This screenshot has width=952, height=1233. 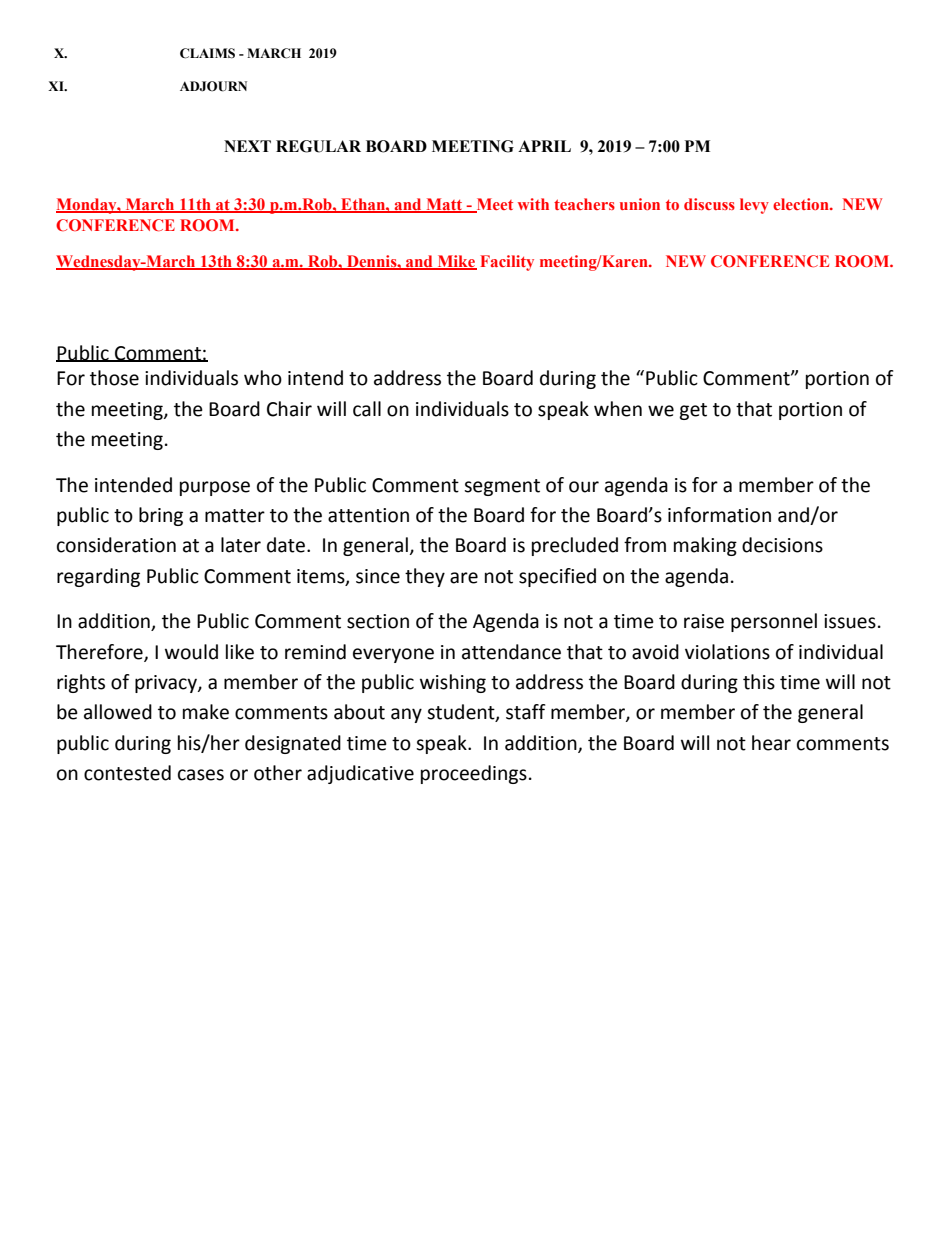 What do you see at coordinates (201, 775) in the screenshot?
I see `cases` at bounding box center [201, 775].
